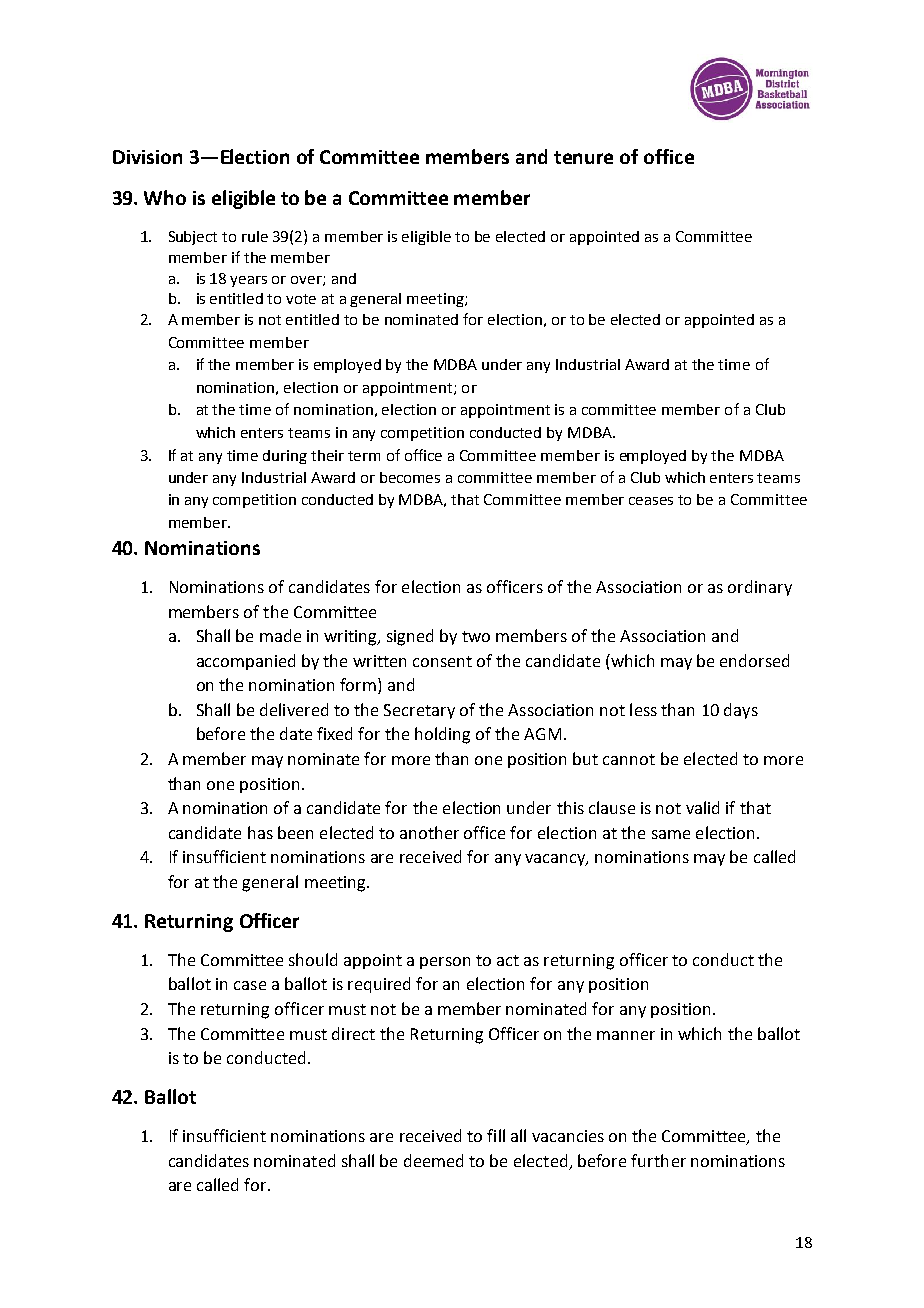  What do you see at coordinates (285, 457) in the screenshot?
I see `during` at bounding box center [285, 457].
